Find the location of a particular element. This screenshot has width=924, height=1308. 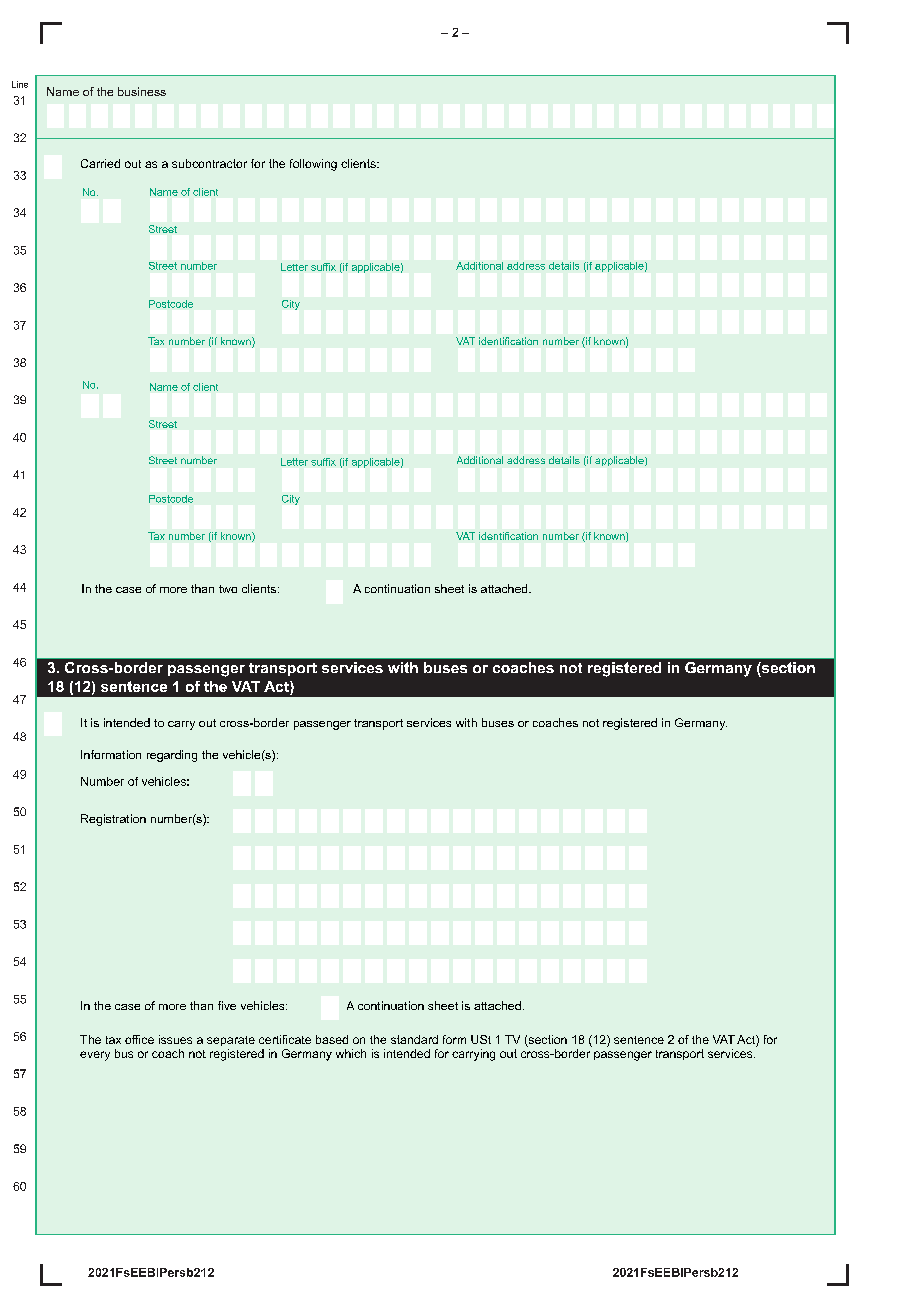

two is located at coordinates (228, 589).
